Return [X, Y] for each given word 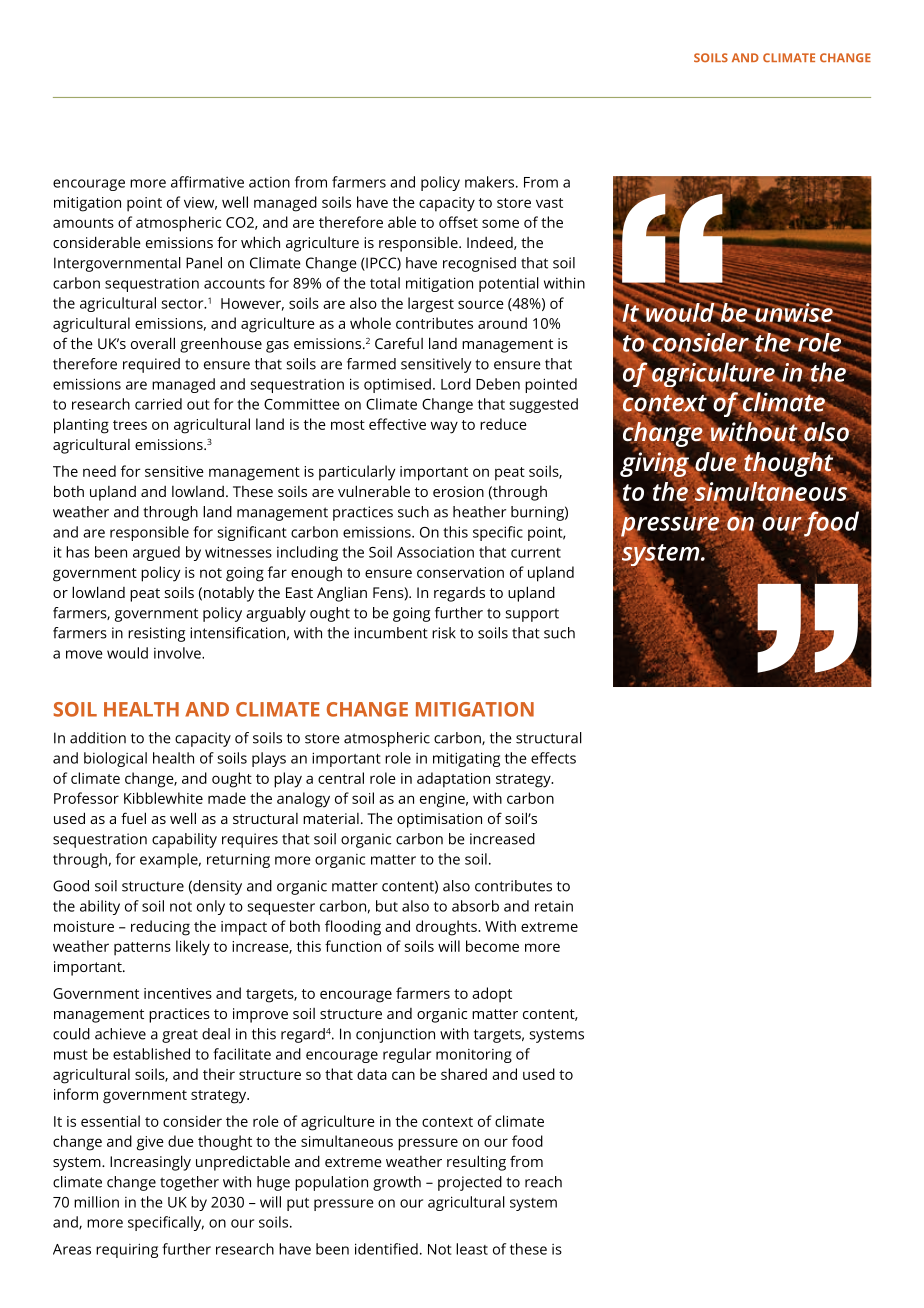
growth [397, 1183]
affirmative [207, 182]
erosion [458, 491]
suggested [543, 405]
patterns [142, 949]
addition [98, 738]
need [99, 471]
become [492, 946]
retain [554, 906]
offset [458, 222]
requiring [127, 1250]
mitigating [466, 759]
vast [549, 203]
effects [553, 758]
